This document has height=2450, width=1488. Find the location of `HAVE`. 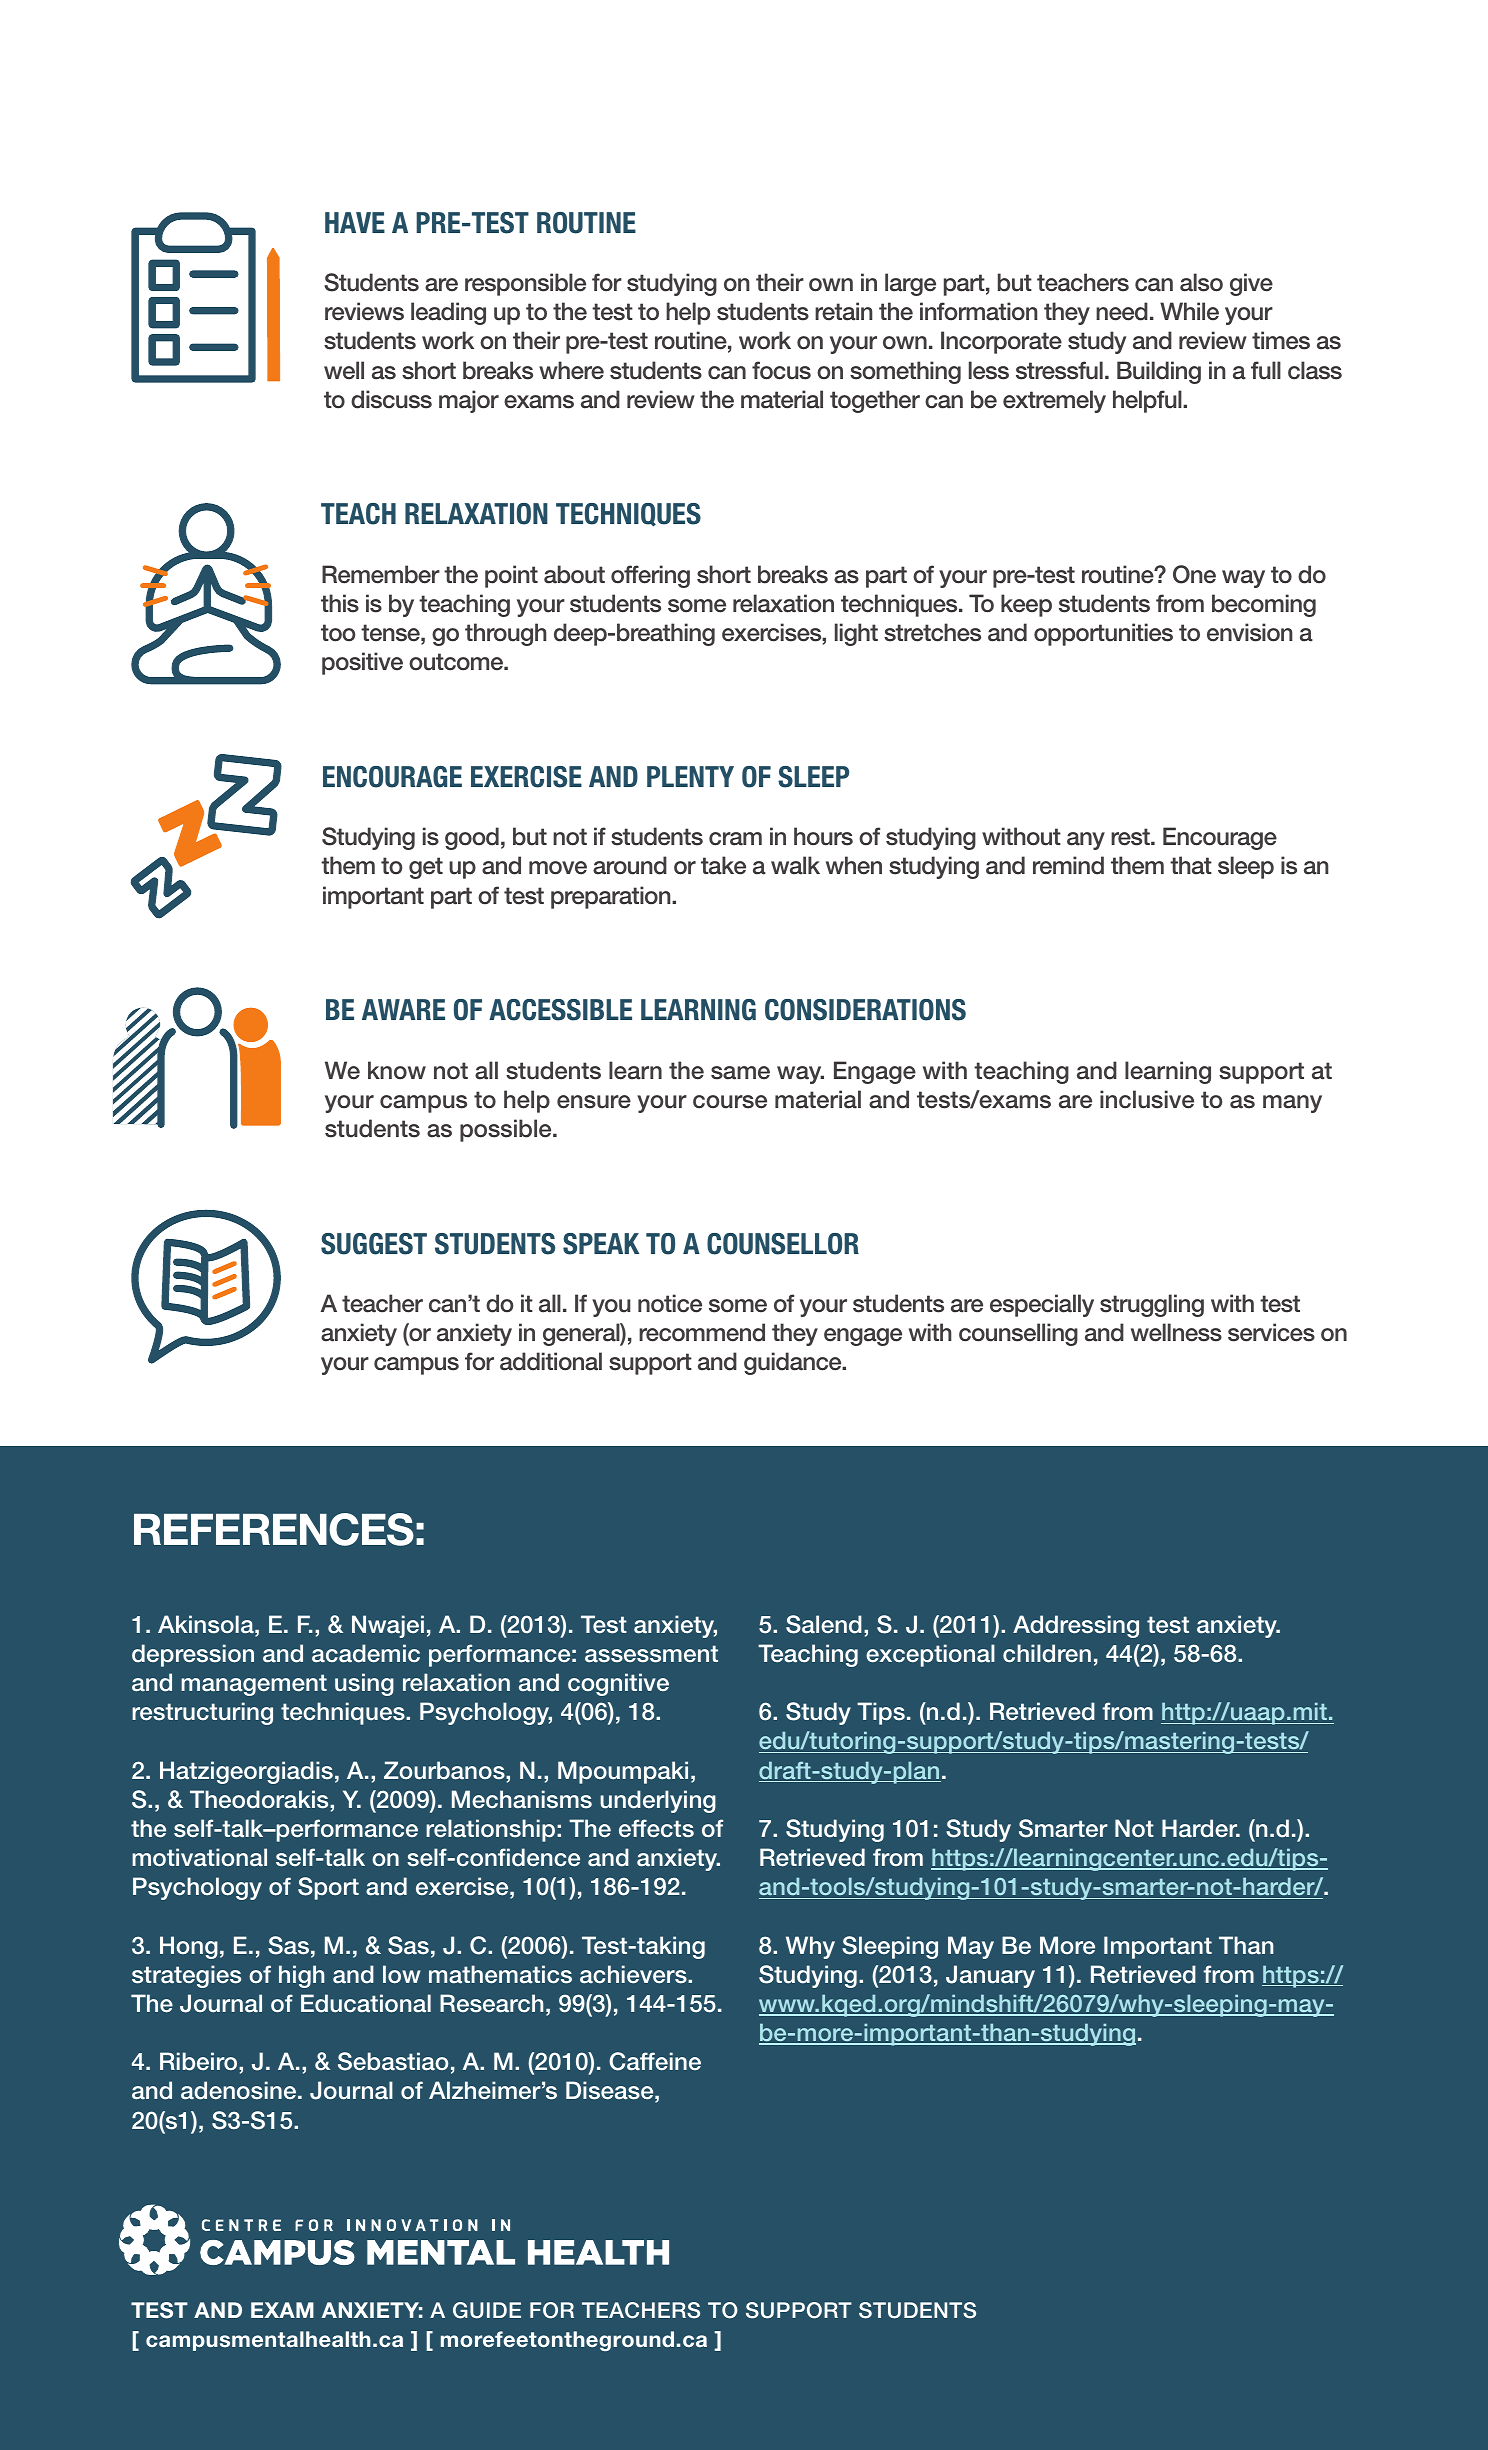

HAVE is located at coordinates (355, 222).
